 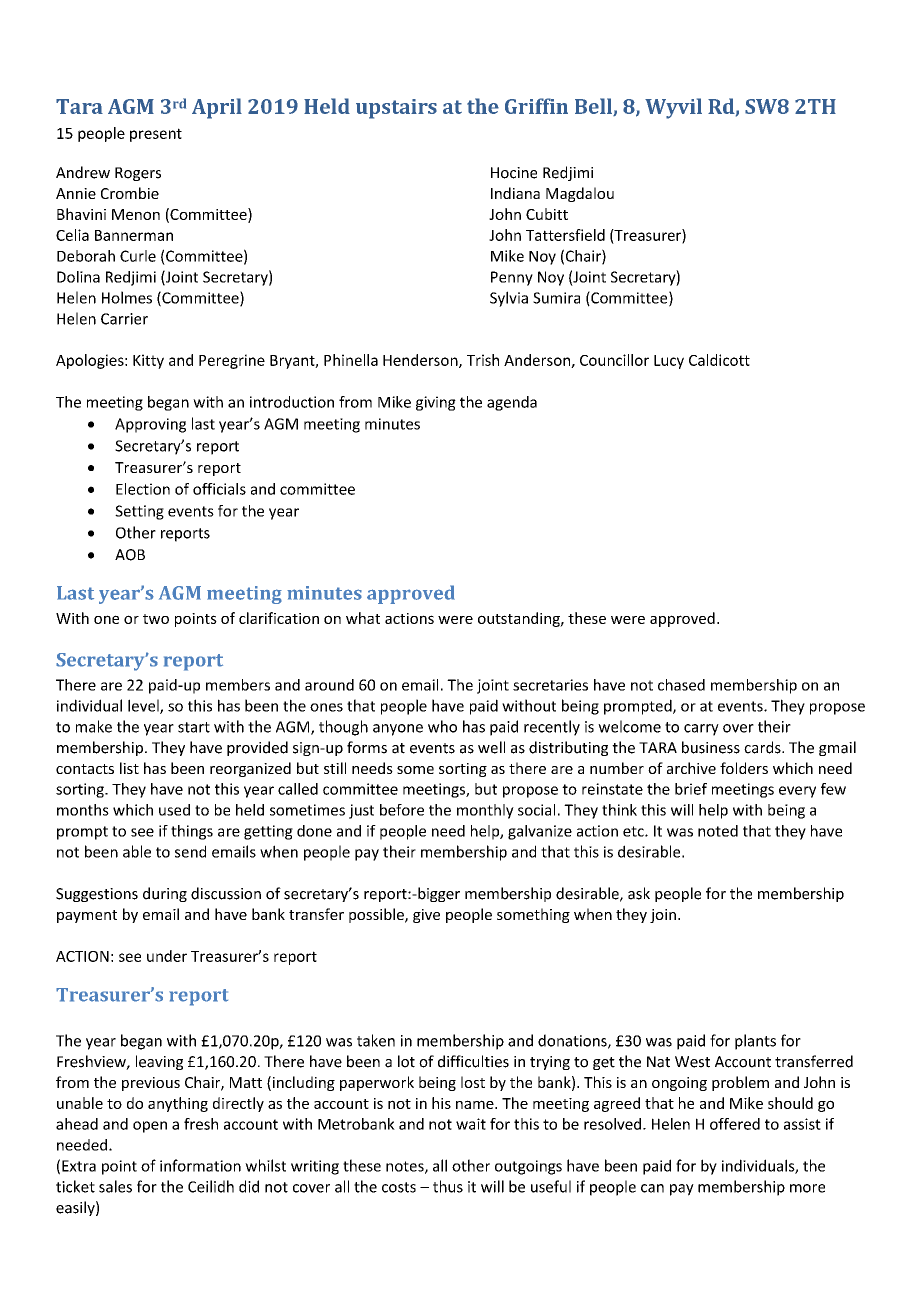 I want to click on used, so click(x=174, y=810).
